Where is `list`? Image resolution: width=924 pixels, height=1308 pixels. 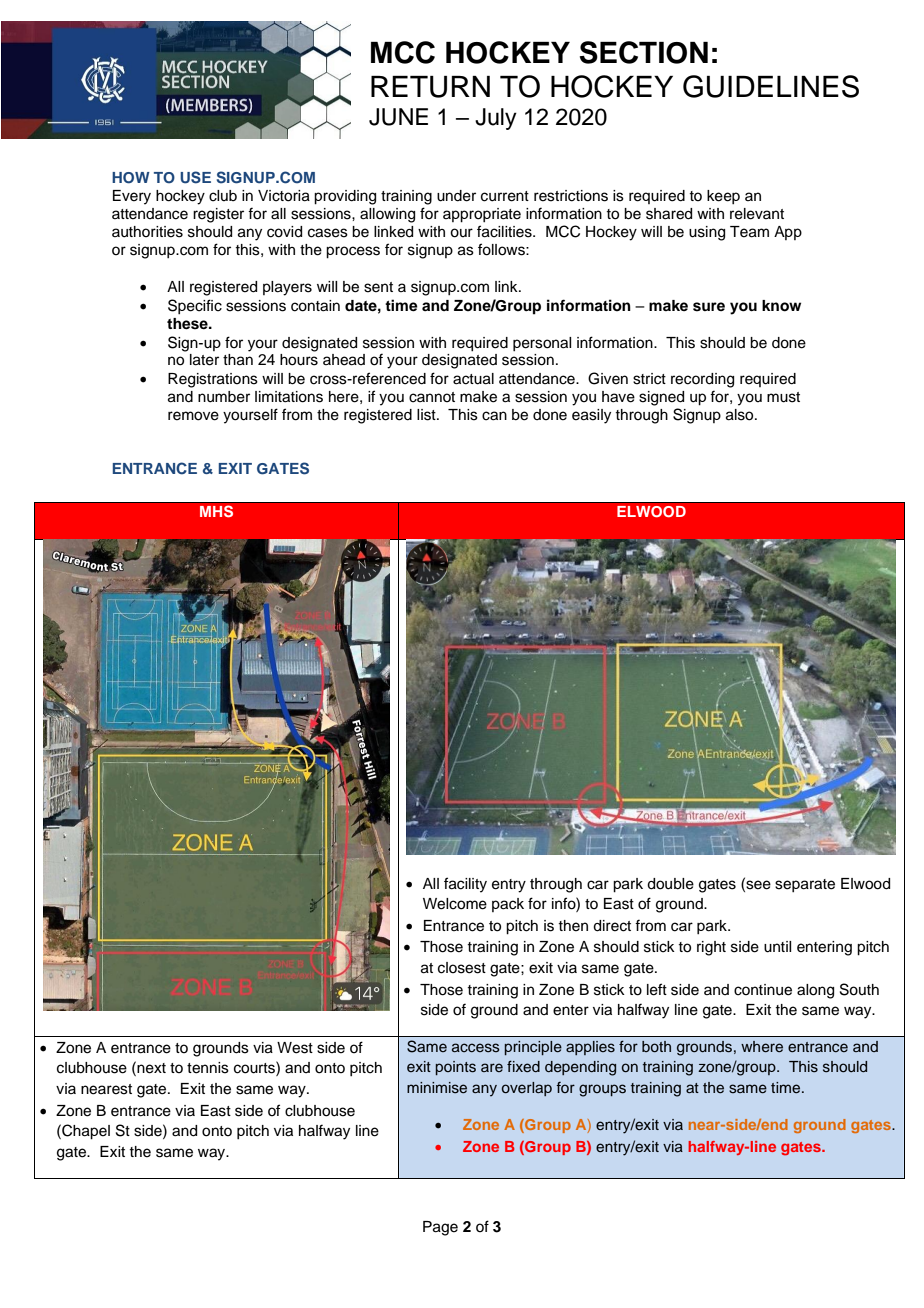 list is located at coordinates (427, 415).
